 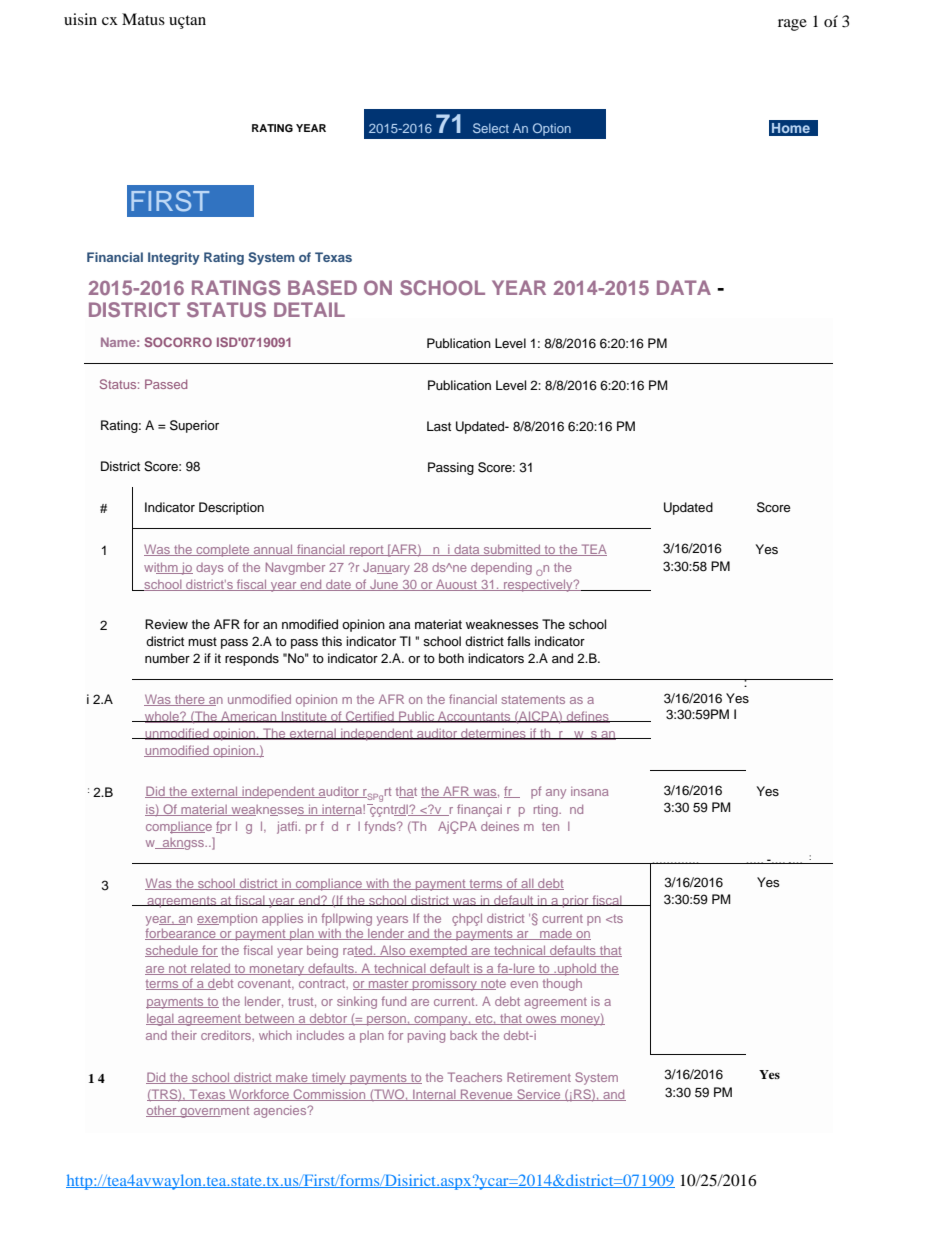 I want to click on complete, so click(x=223, y=551).
